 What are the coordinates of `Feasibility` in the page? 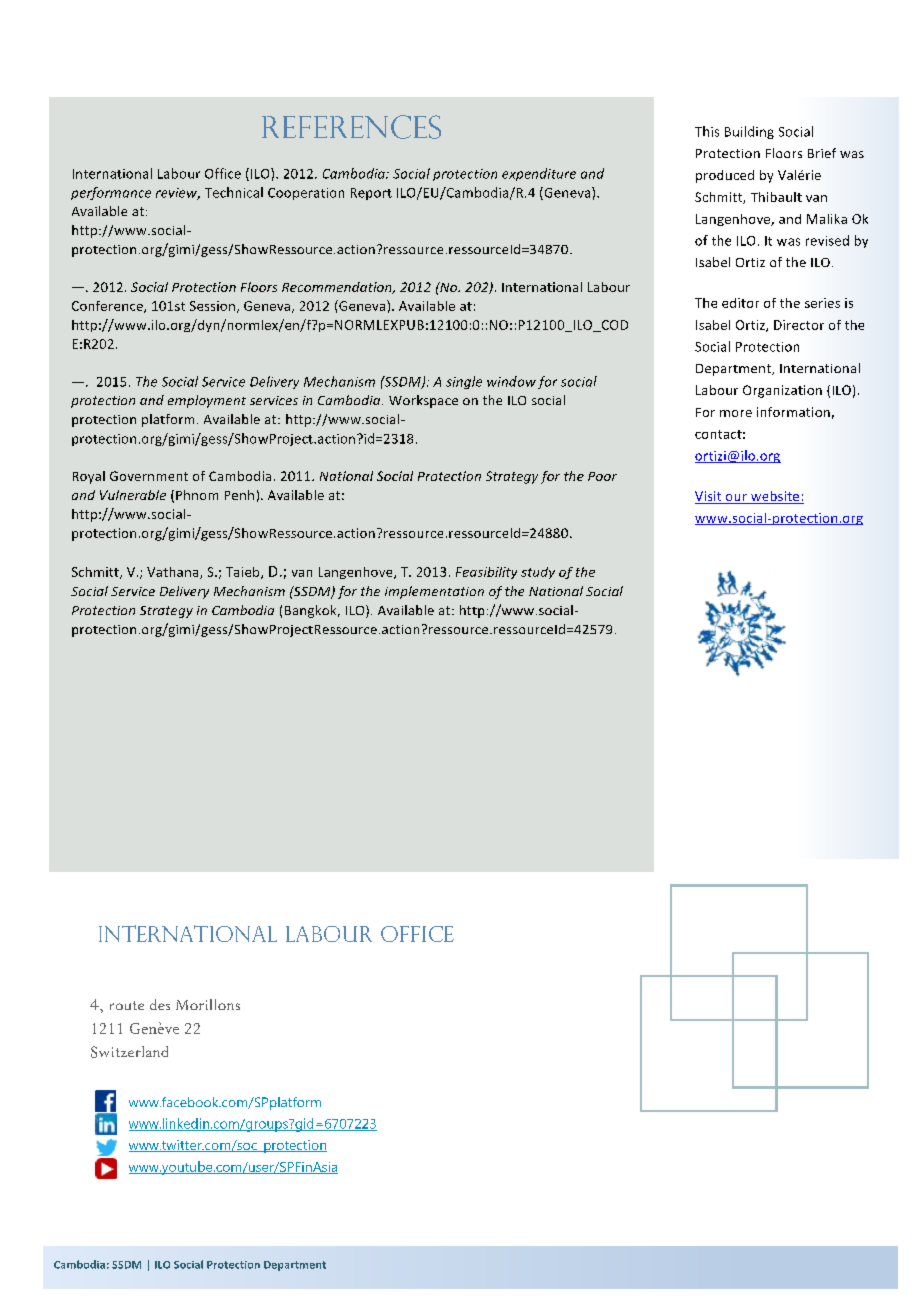 It's located at (486, 573).
